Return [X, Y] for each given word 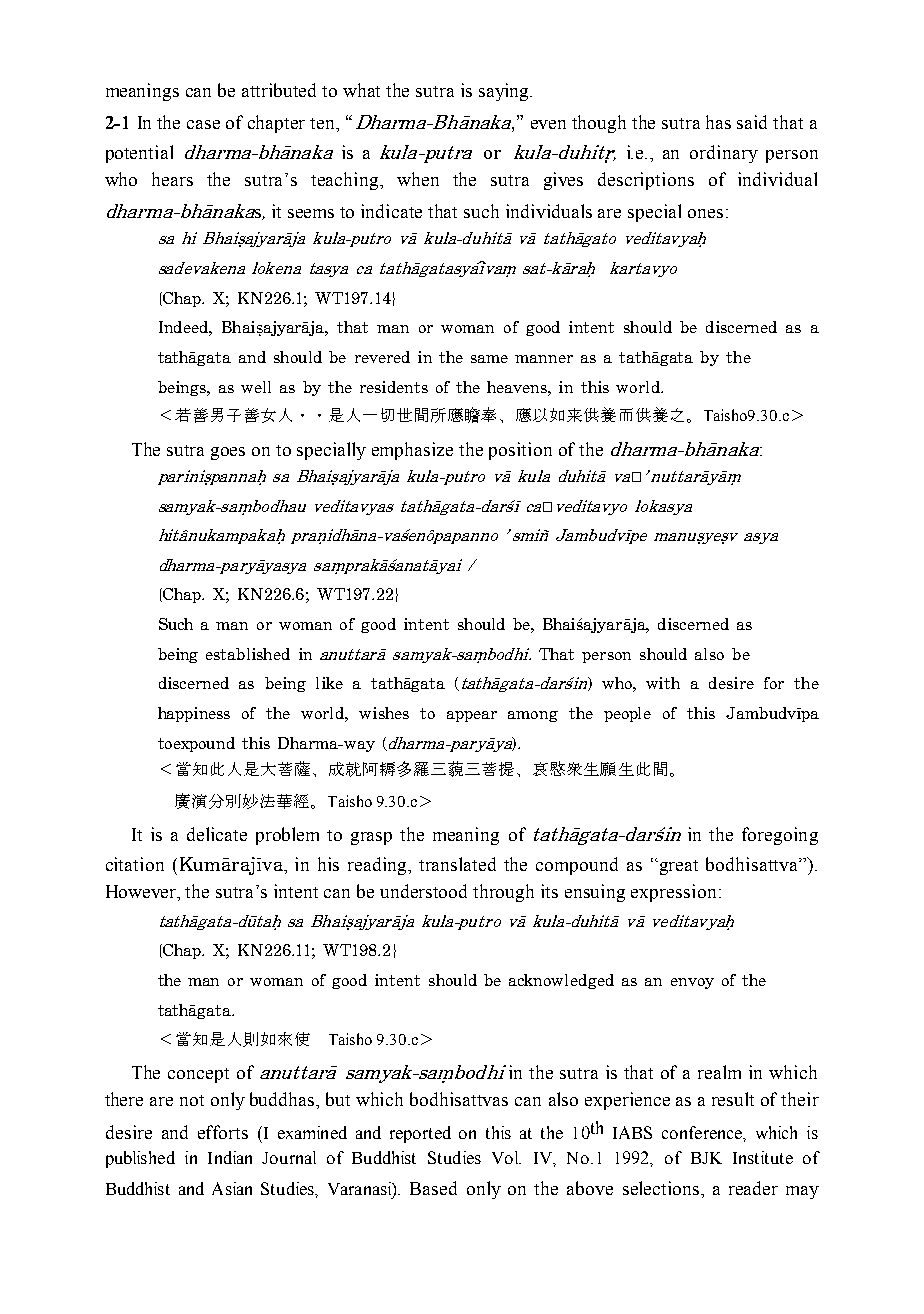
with [663, 683]
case [203, 124]
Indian [230, 1157]
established [248, 654]
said [752, 122]
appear [472, 716]
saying [505, 92]
